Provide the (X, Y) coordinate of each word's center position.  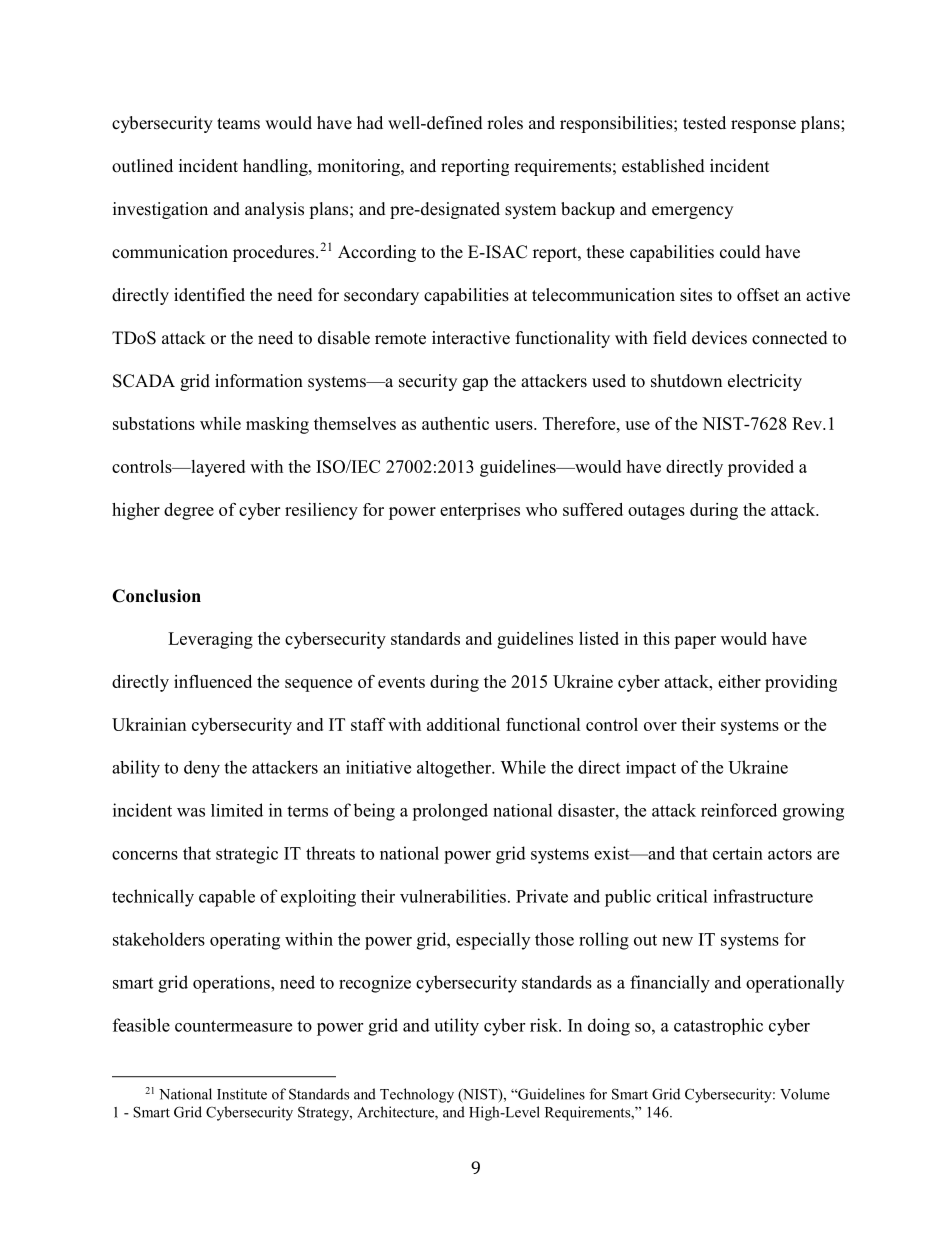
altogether (455, 769)
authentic (455, 423)
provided (761, 468)
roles (505, 123)
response (763, 126)
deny (202, 769)
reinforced (739, 810)
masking (277, 425)
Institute (242, 1094)
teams (238, 124)
